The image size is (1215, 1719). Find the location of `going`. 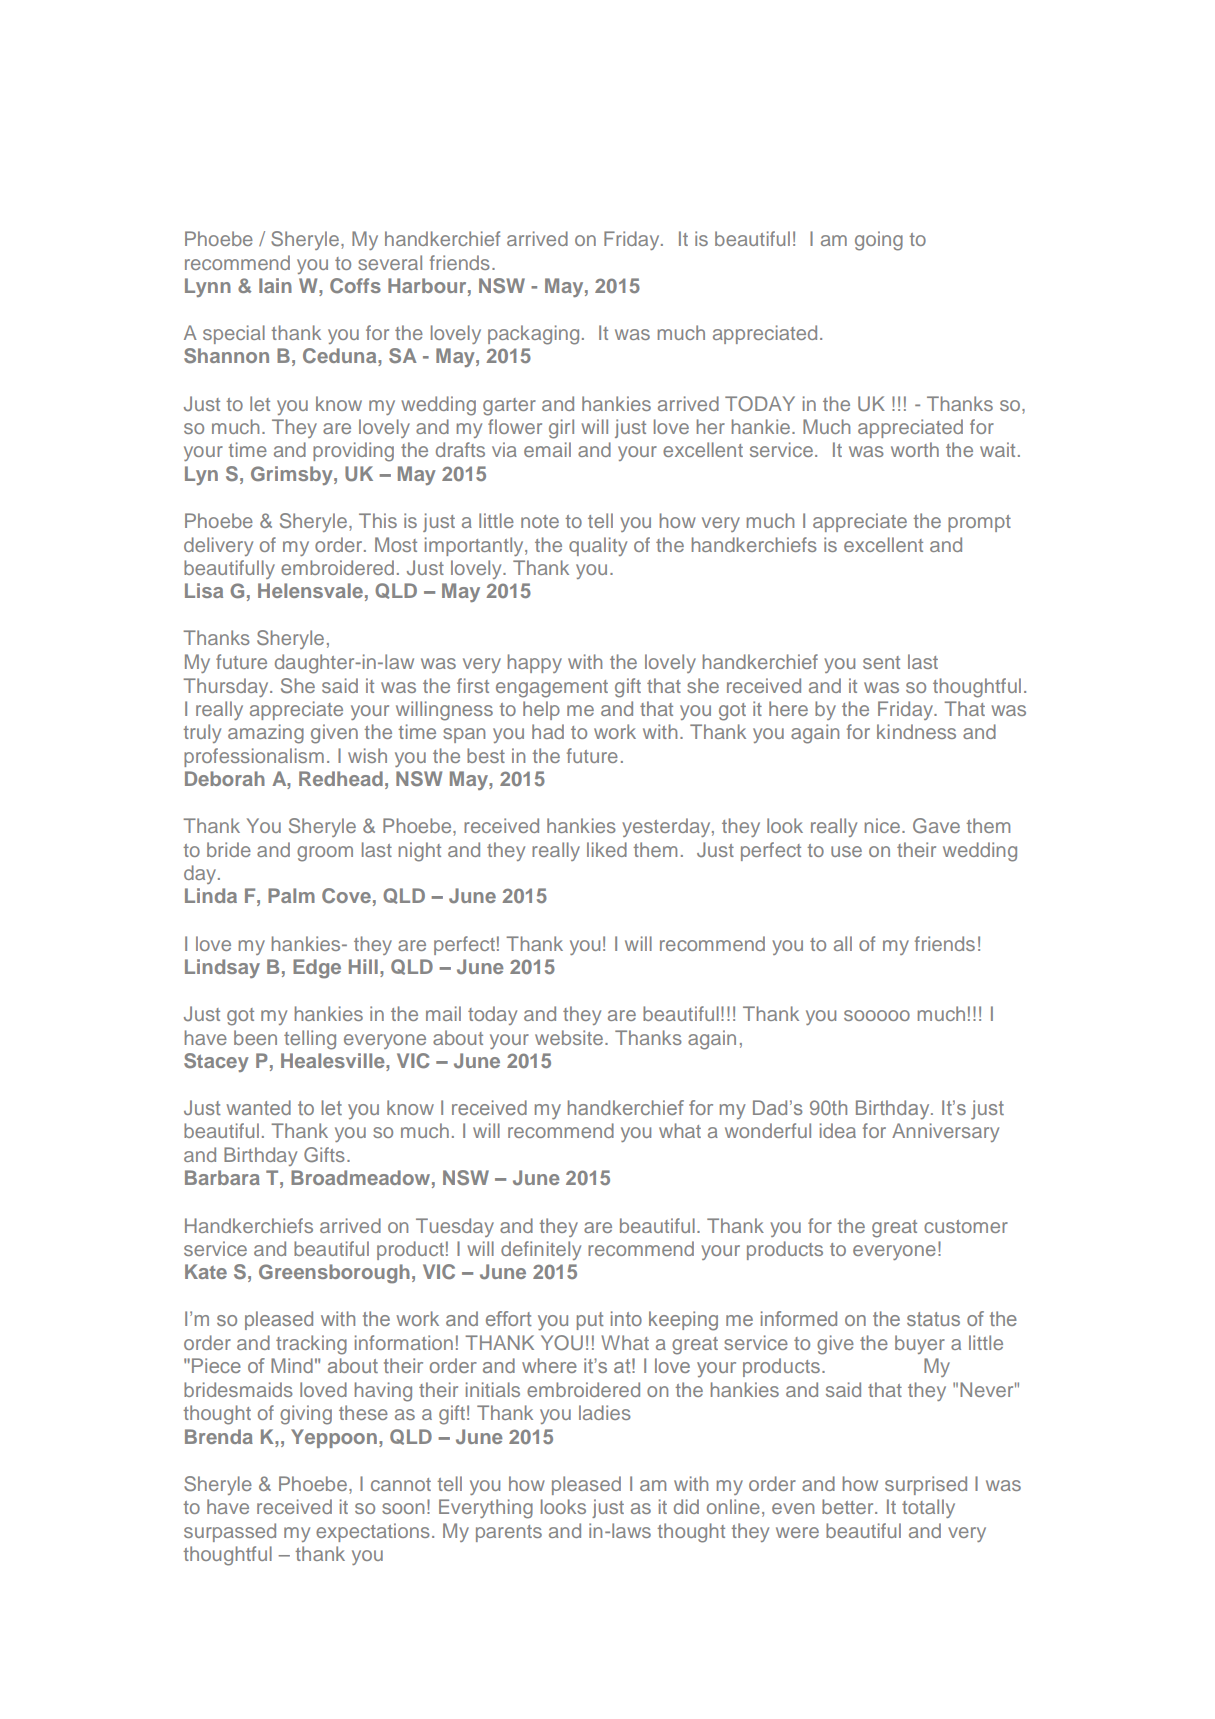

going is located at coordinates (879, 241).
